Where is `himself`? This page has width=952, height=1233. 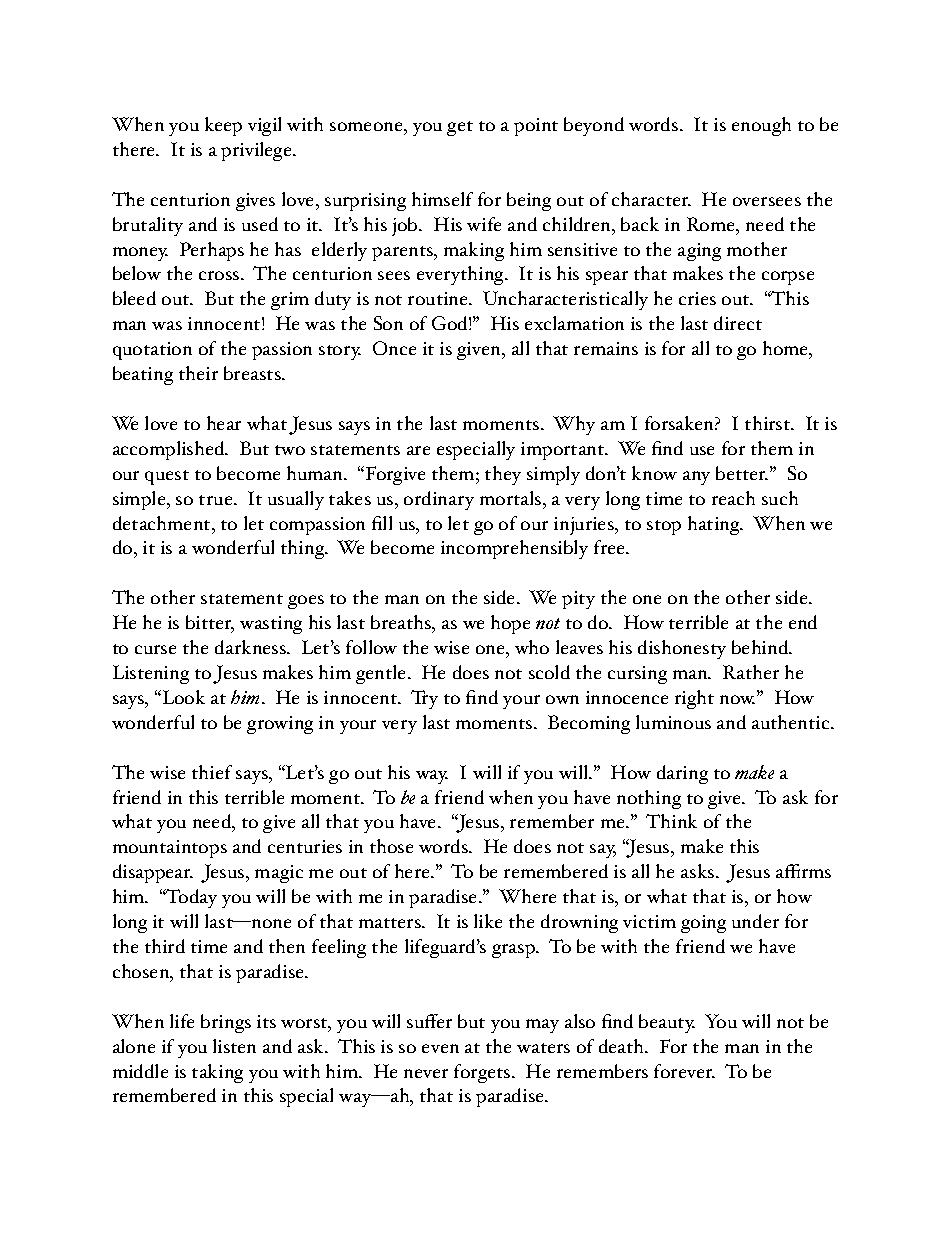
himself is located at coordinates (442, 199).
